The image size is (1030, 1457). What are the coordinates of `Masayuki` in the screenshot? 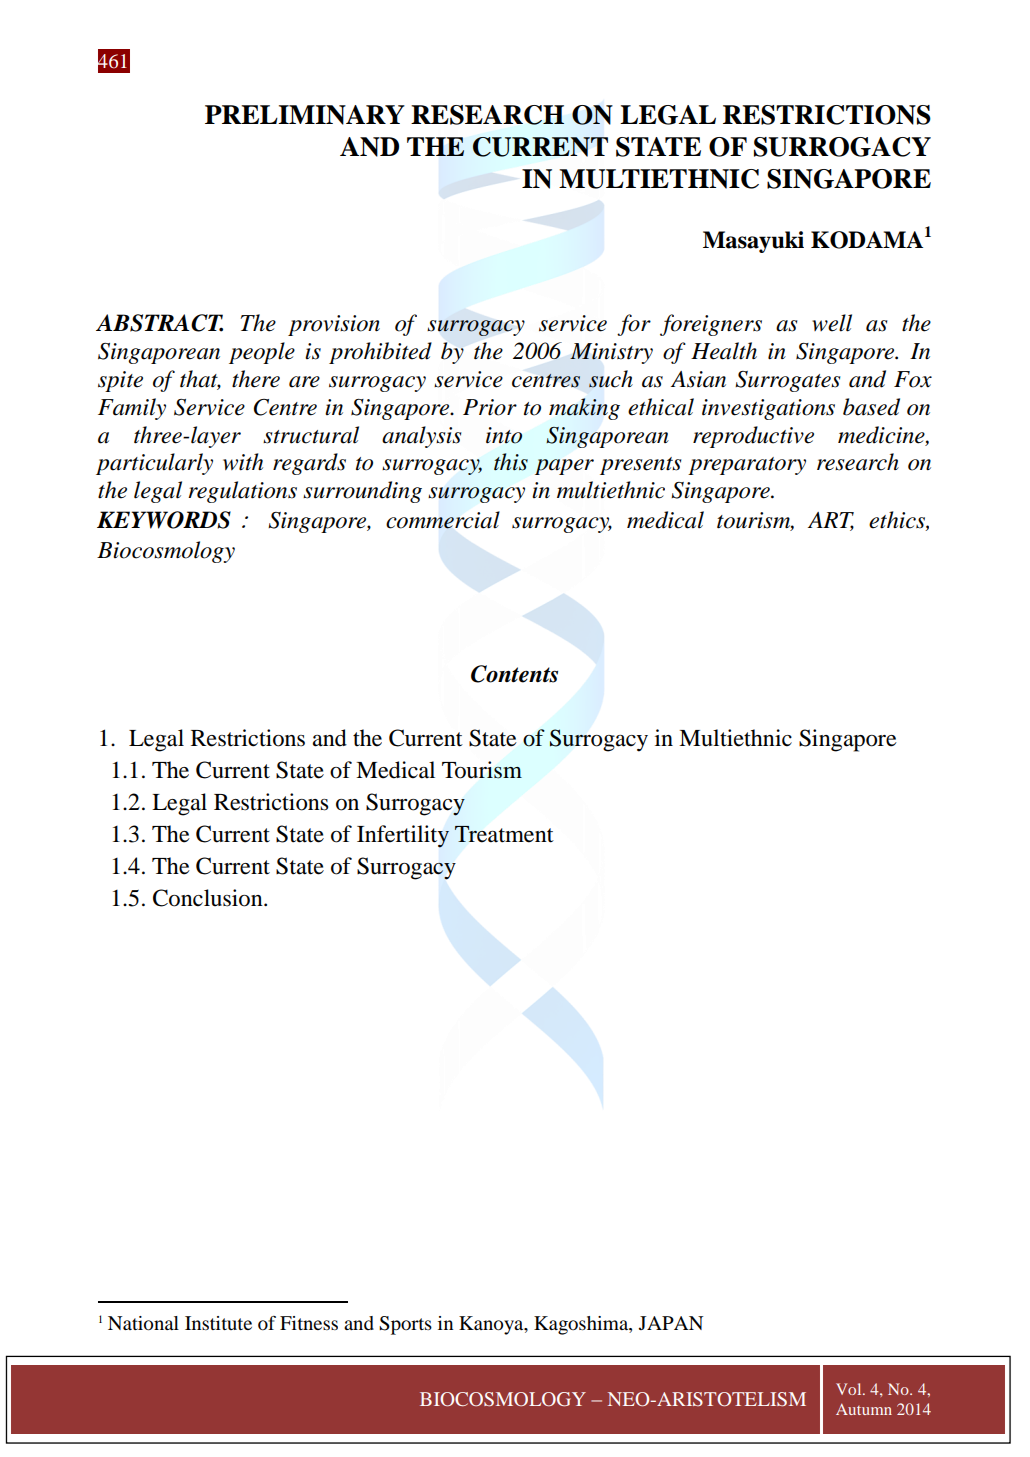 It's located at (753, 242).
